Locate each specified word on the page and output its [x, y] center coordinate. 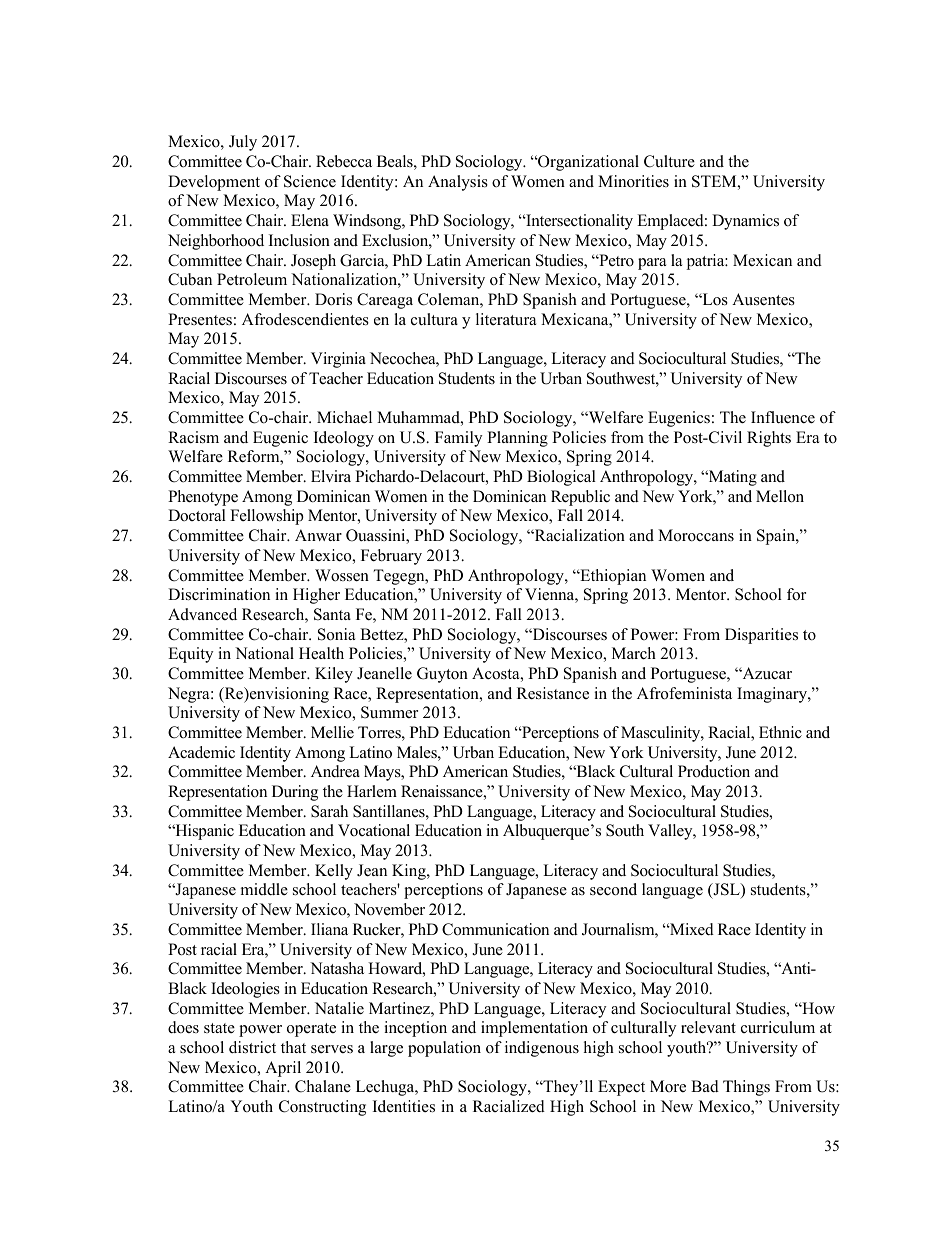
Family [458, 439]
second [613, 889]
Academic [201, 752]
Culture [669, 161]
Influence [783, 417]
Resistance [553, 693]
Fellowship [267, 517]
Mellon [780, 496]
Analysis [458, 183]
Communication [495, 929]
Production [714, 771]
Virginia [338, 360]
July [243, 143]
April [283, 1069]
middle [264, 889]
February [391, 557]
